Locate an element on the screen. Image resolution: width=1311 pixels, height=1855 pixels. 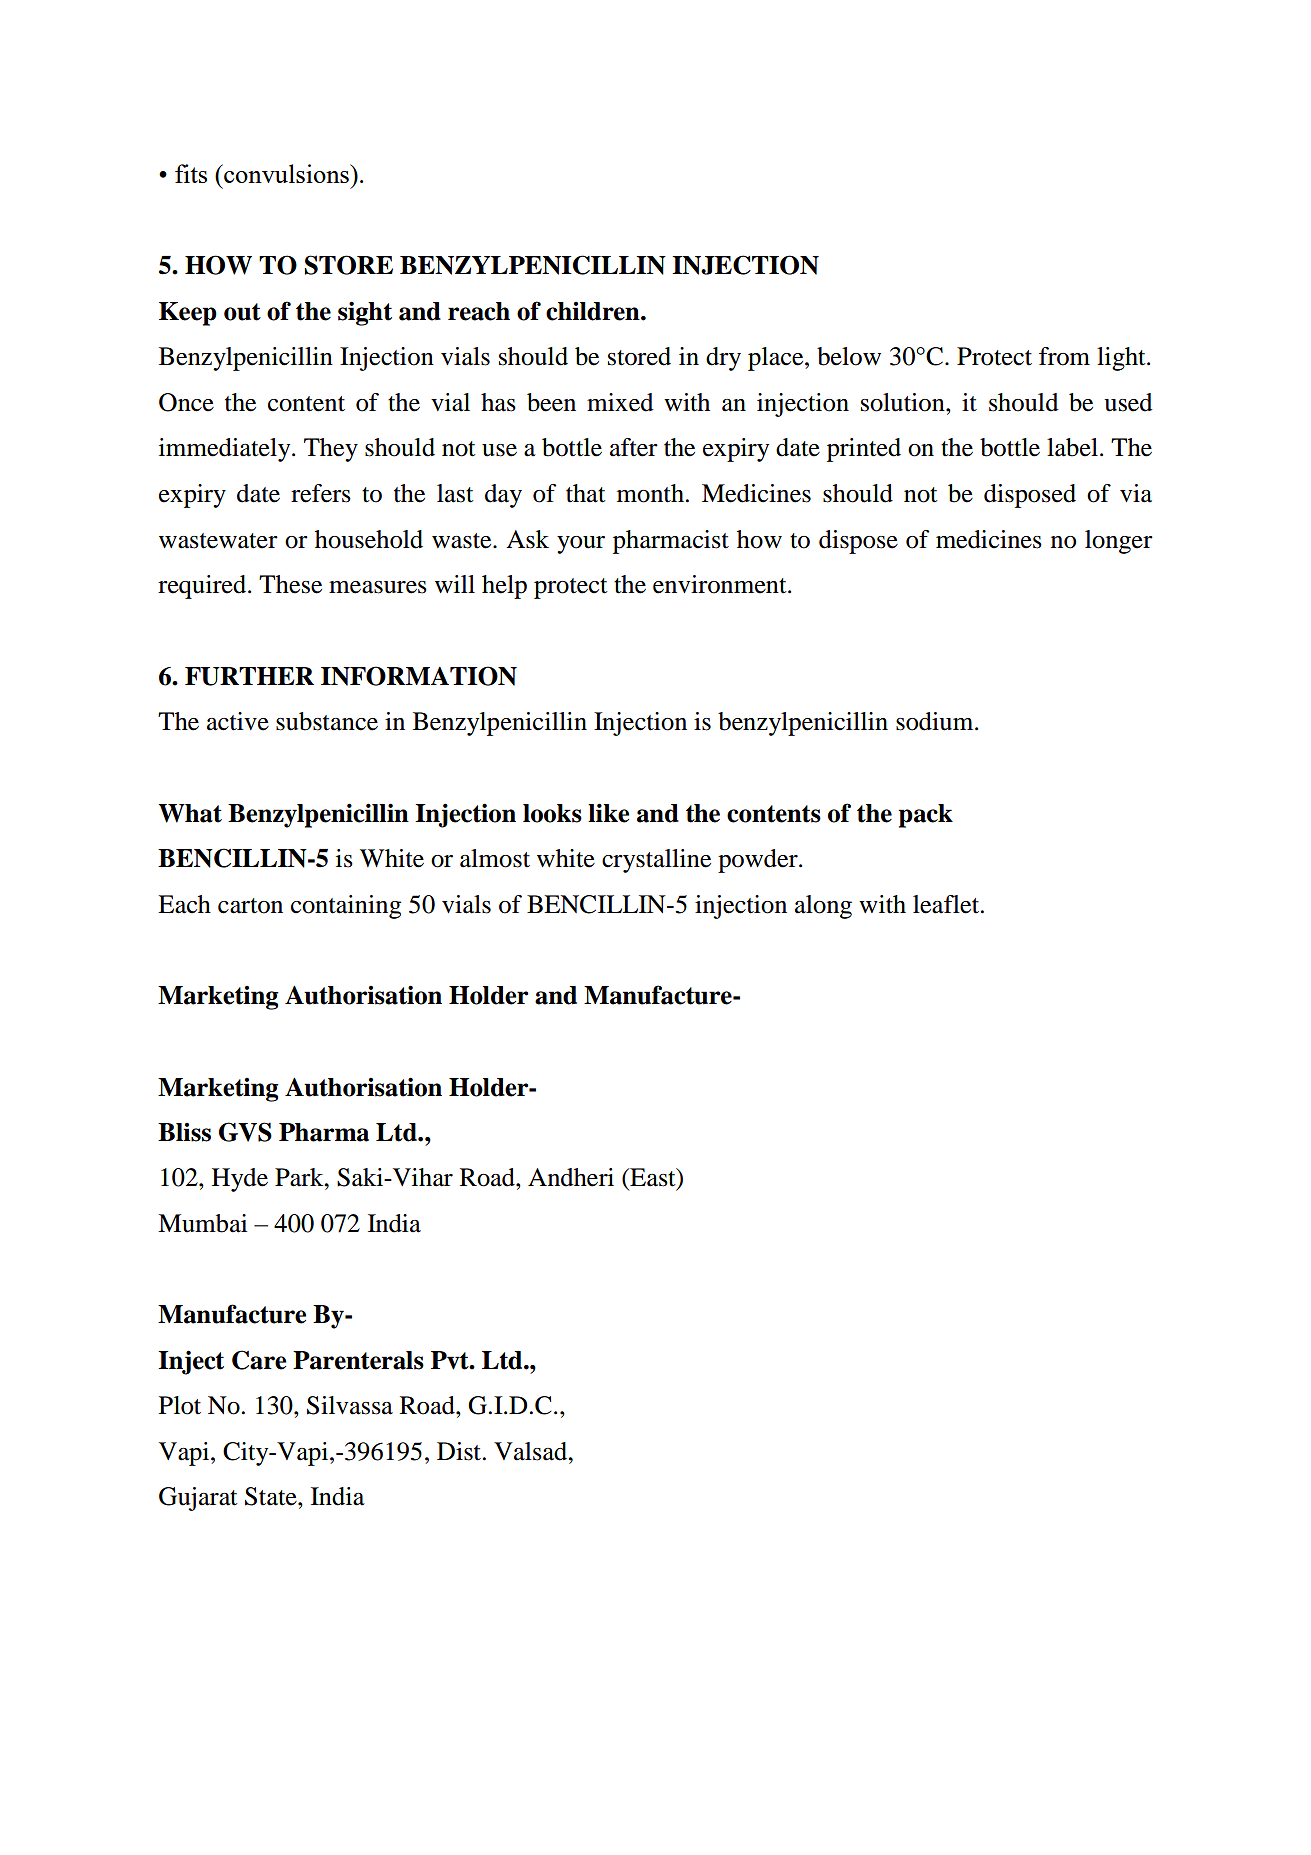
State is located at coordinates (272, 1496).
